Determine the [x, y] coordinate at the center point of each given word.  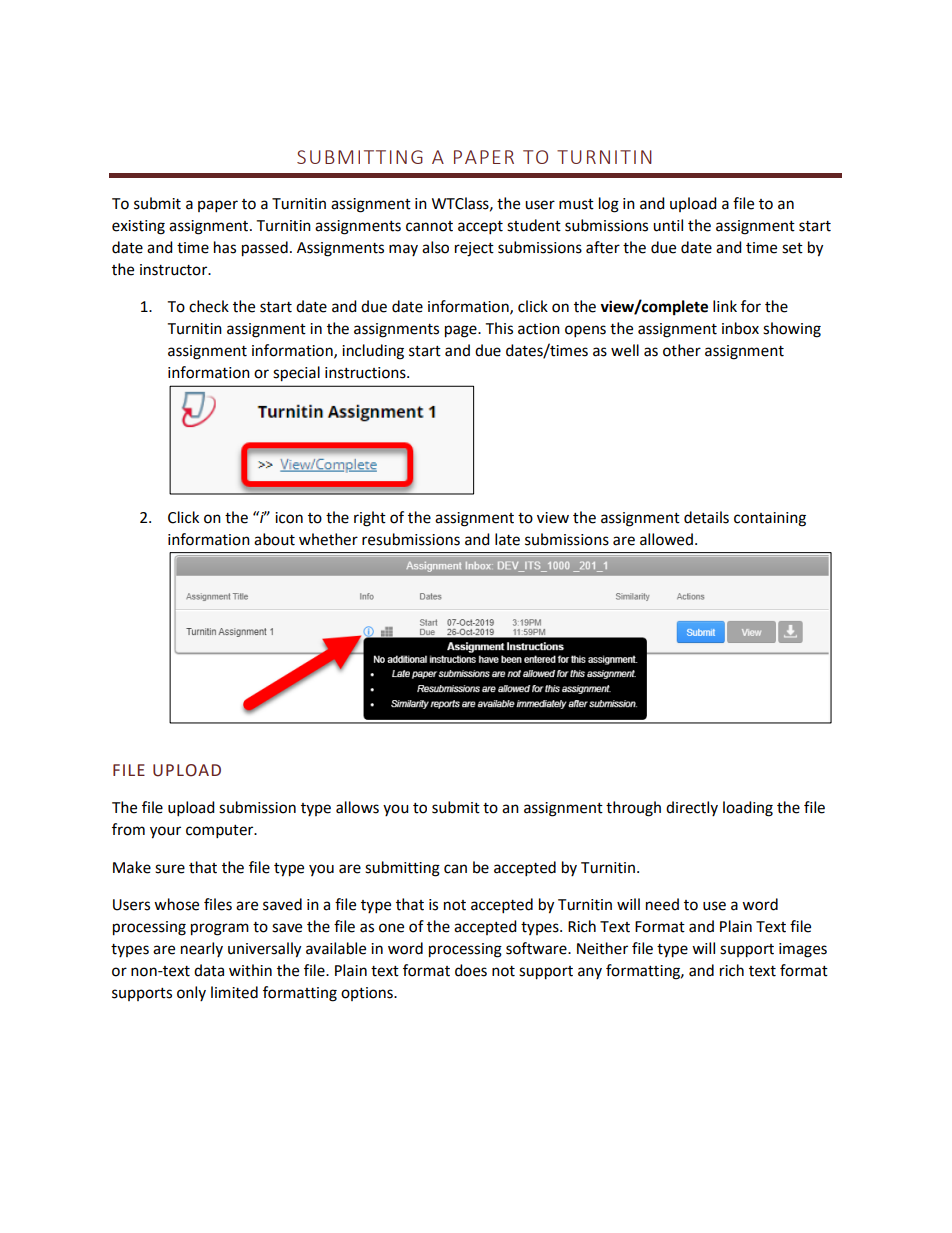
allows [357, 807]
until [668, 225]
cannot [429, 226]
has [225, 247]
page [462, 331]
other [682, 350]
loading [748, 809]
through [633, 809]
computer [221, 832]
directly [692, 808]
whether [328, 539]
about [274, 539]
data [209, 970]
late [507, 539]
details [706, 517]
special [296, 374]
